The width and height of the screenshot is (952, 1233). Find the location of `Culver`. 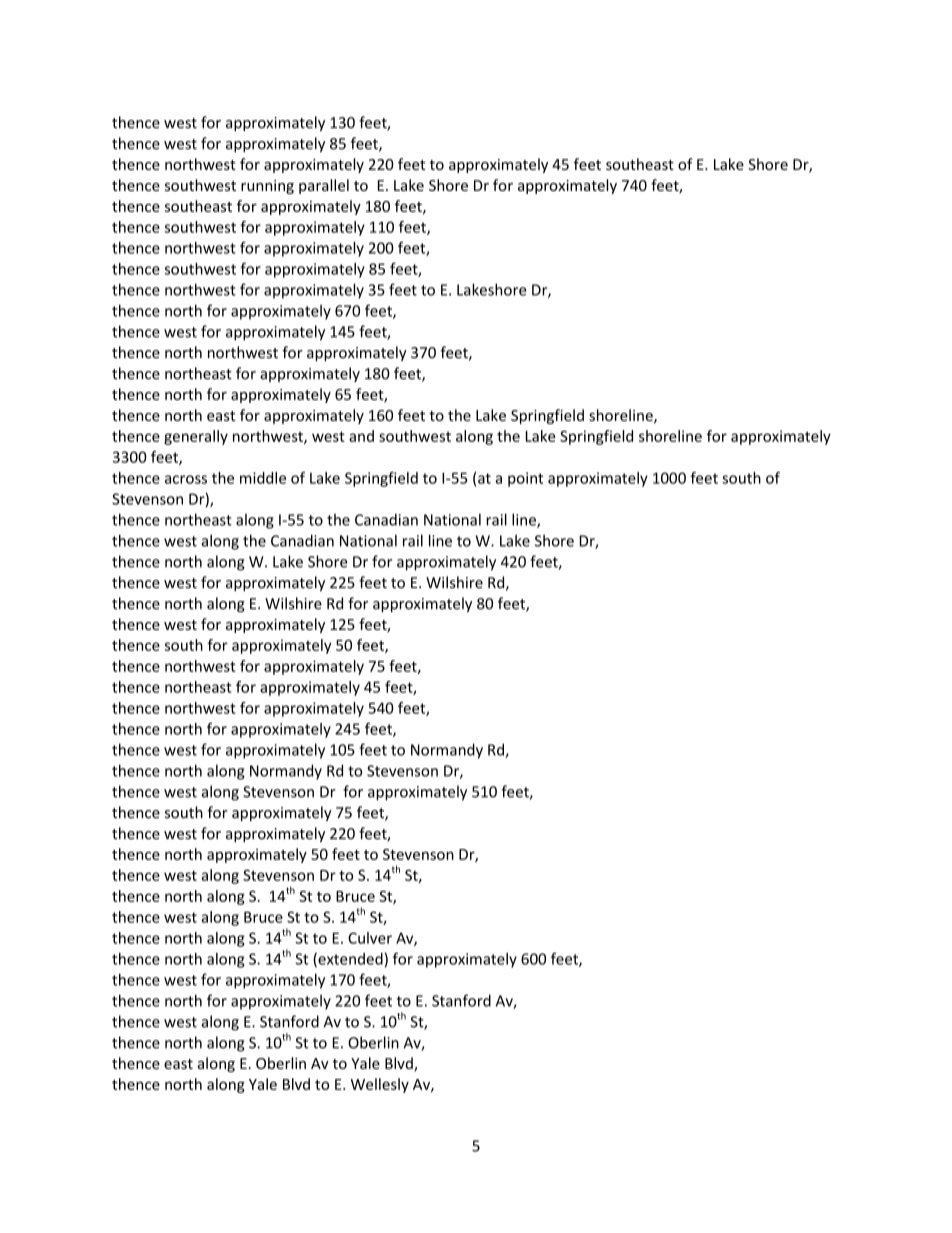

Culver is located at coordinates (370, 938).
